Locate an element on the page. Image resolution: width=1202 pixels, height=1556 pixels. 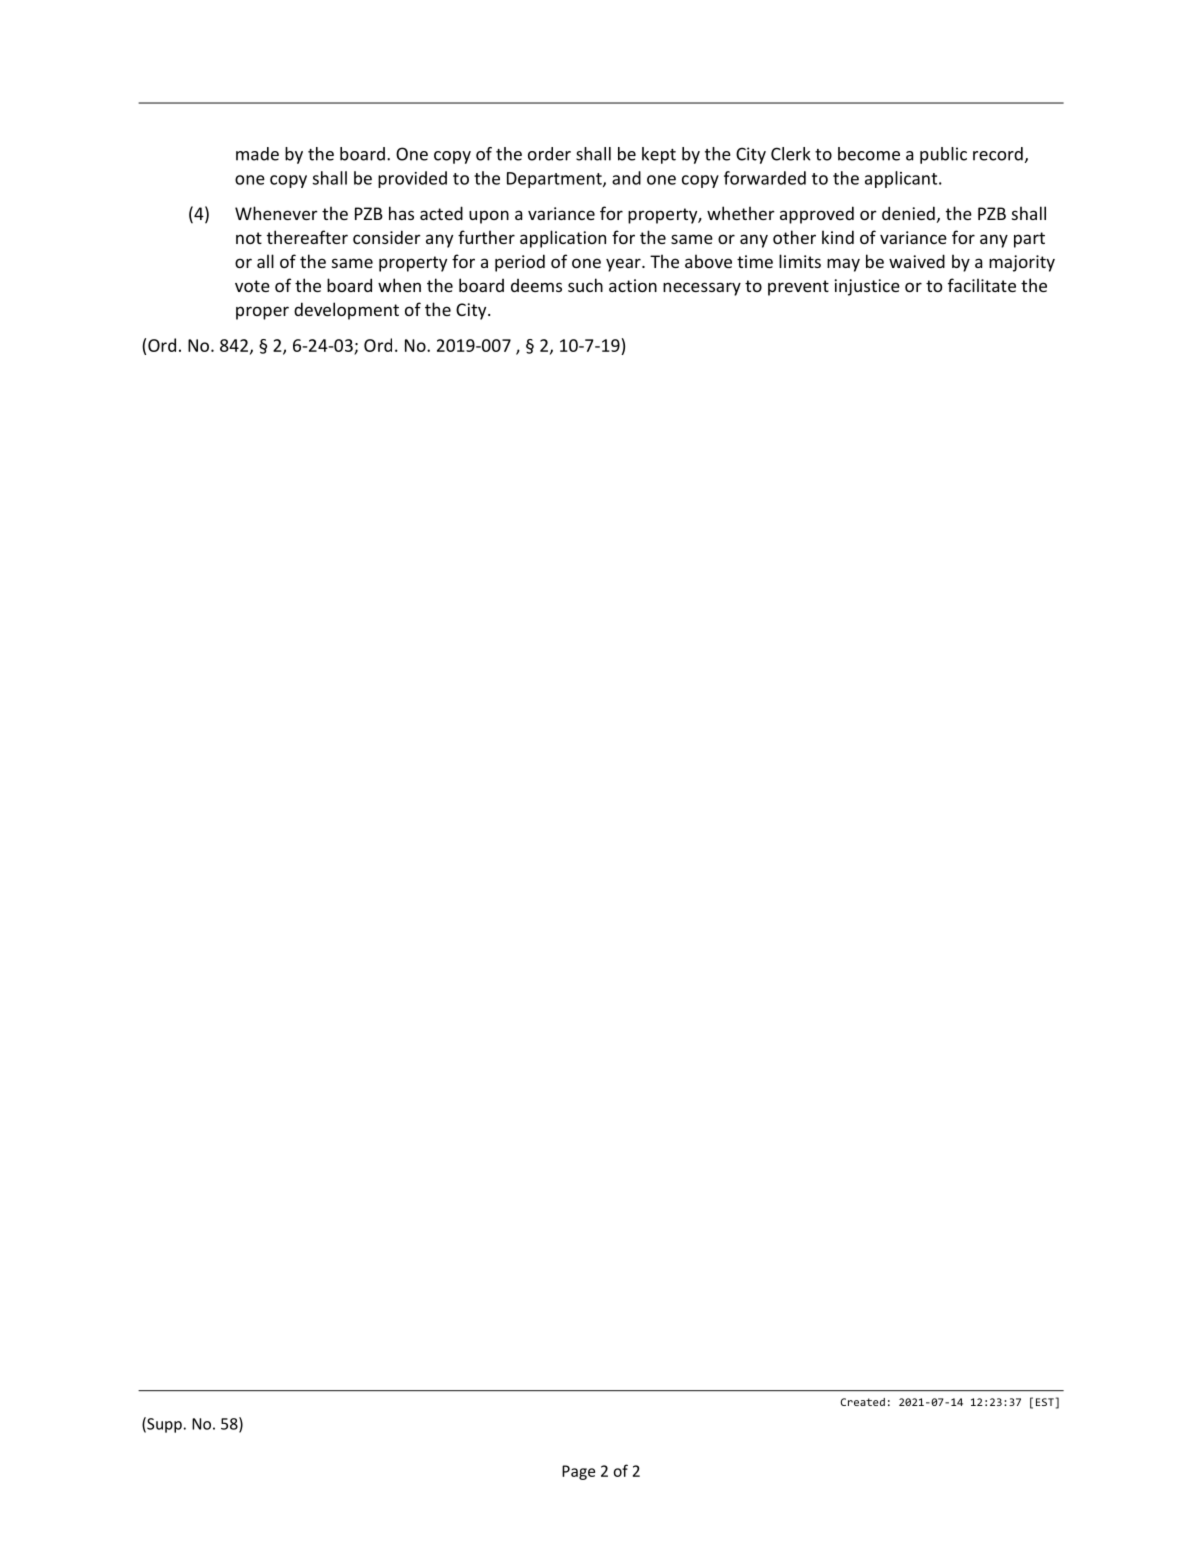
public is located at coordinates (943, 155).
